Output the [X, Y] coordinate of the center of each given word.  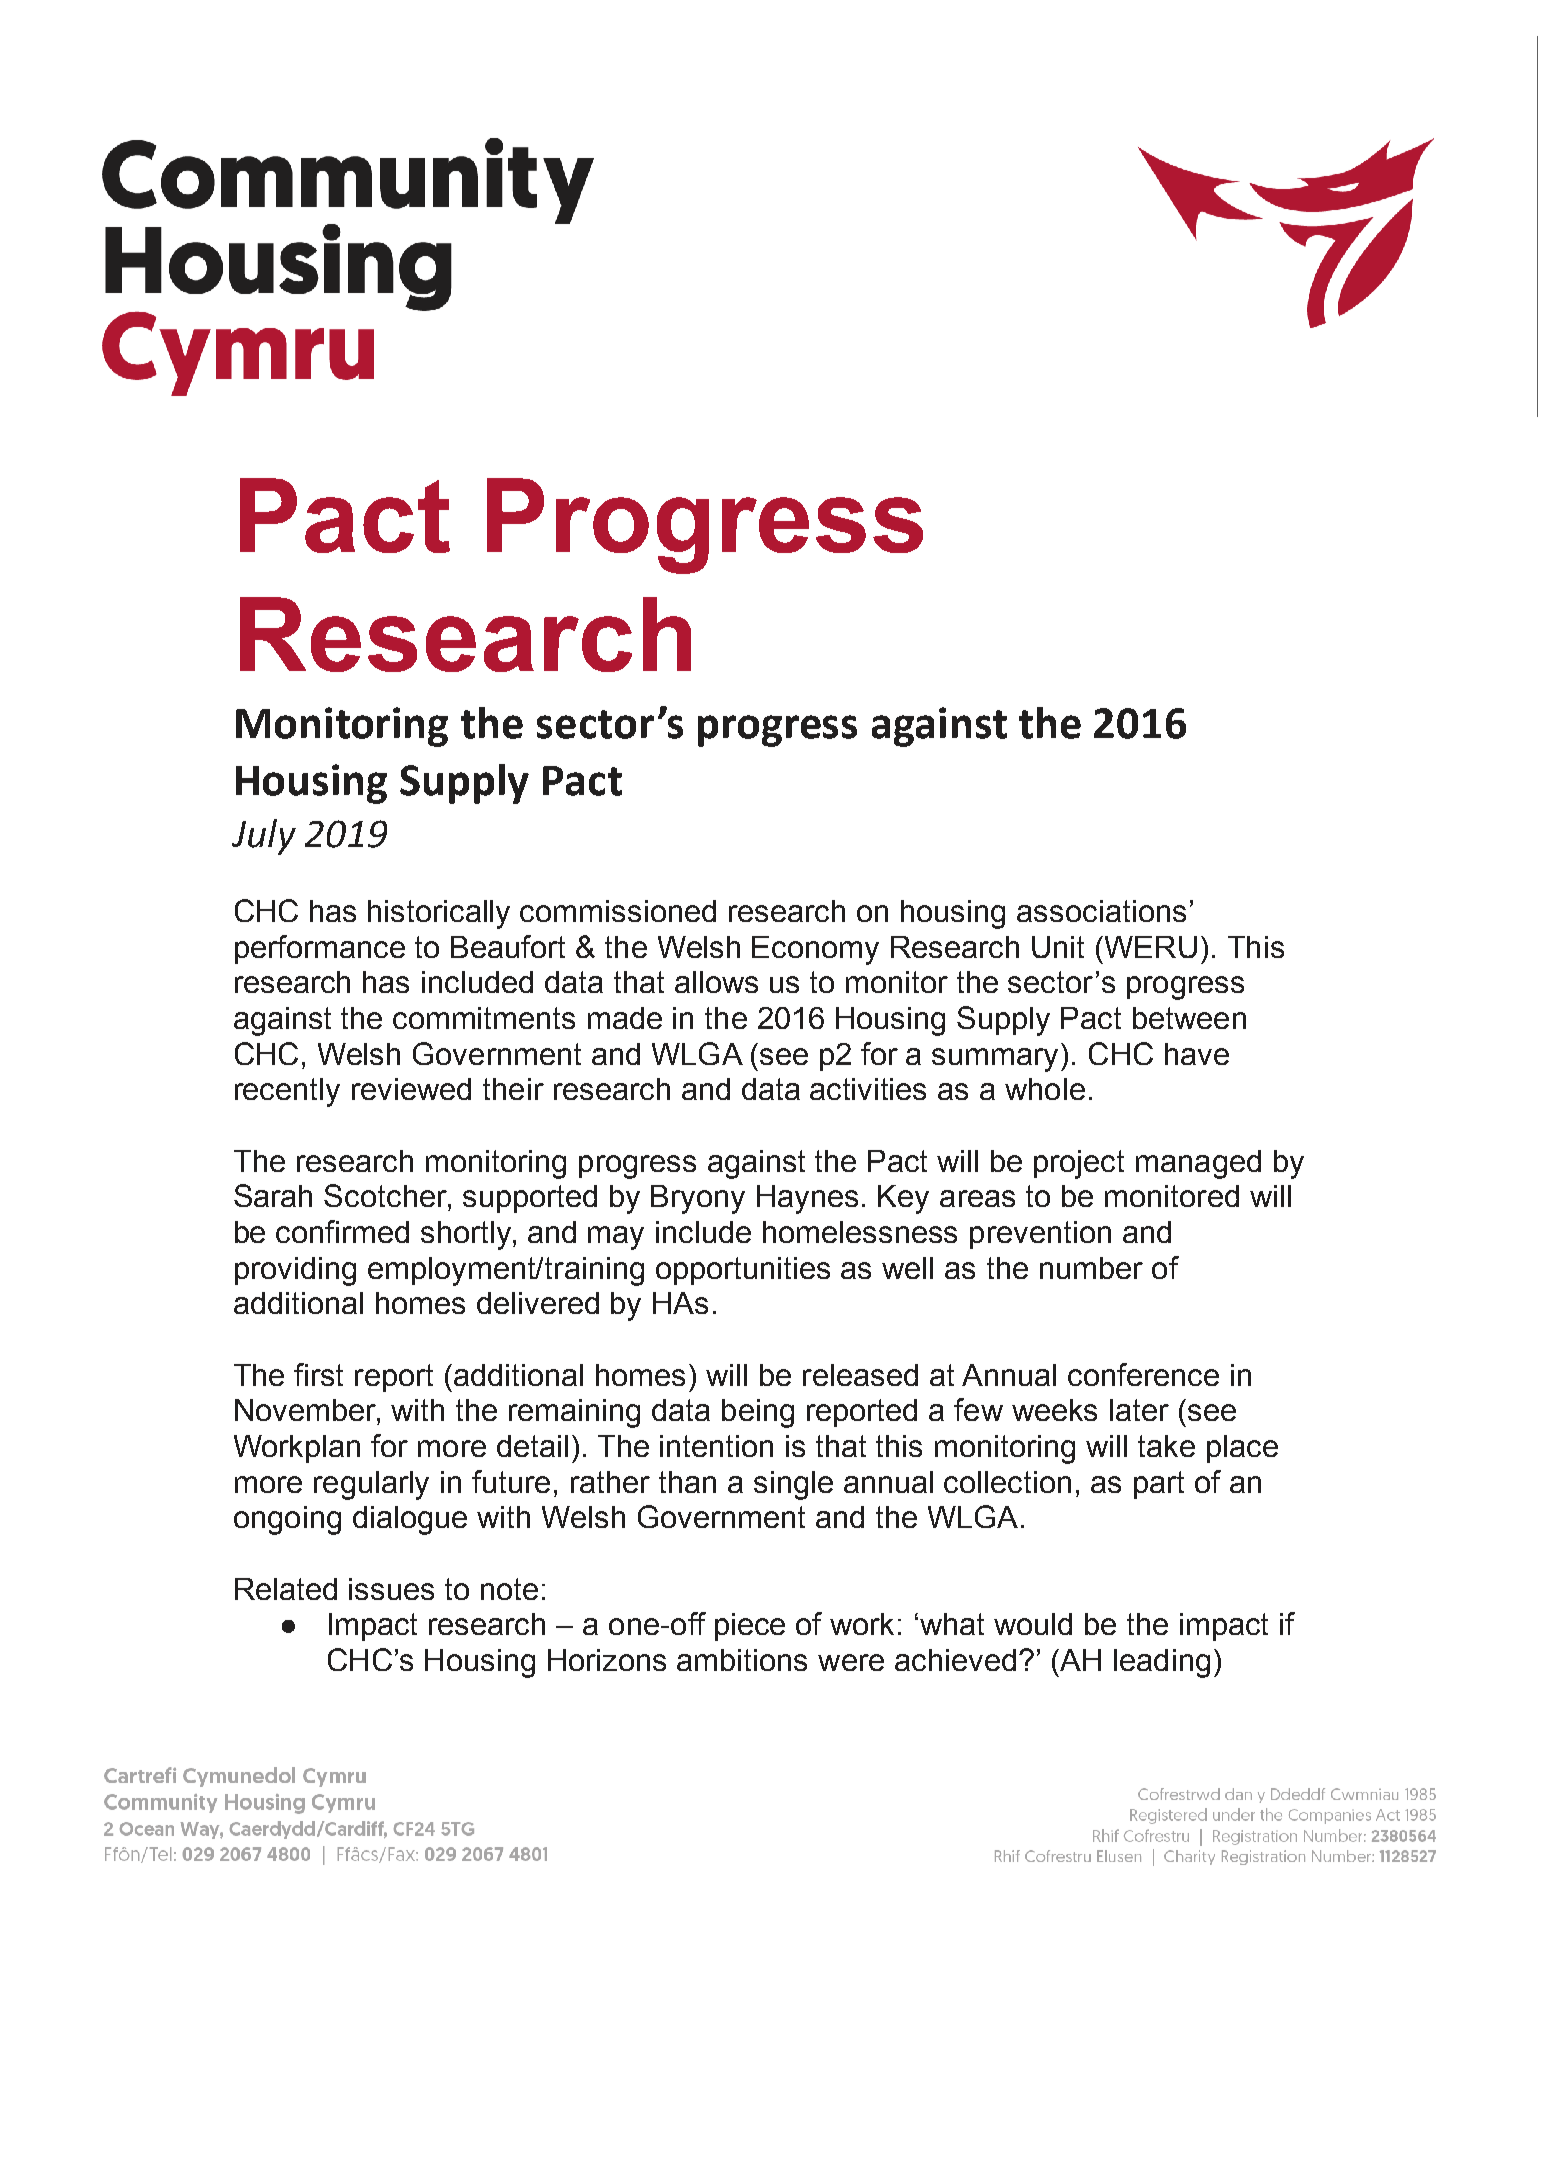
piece [750, 1627]
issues [391, 1589]
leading [1162, 1663]
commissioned [618, 911]
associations [1101, 911]
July [264, 837]
